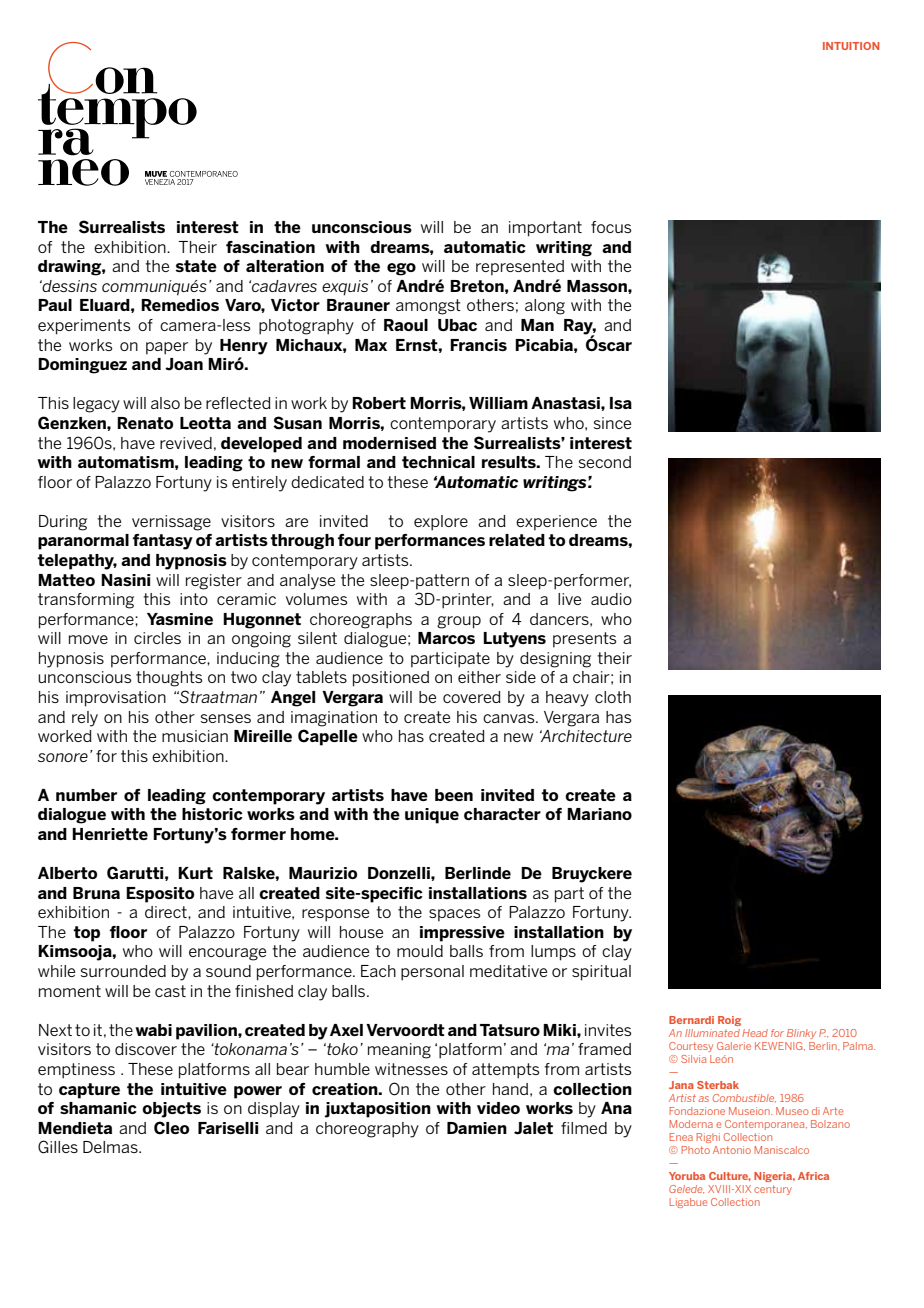  Describe the element at coordinates (545, 229) in the page. I see `important` at that location.
